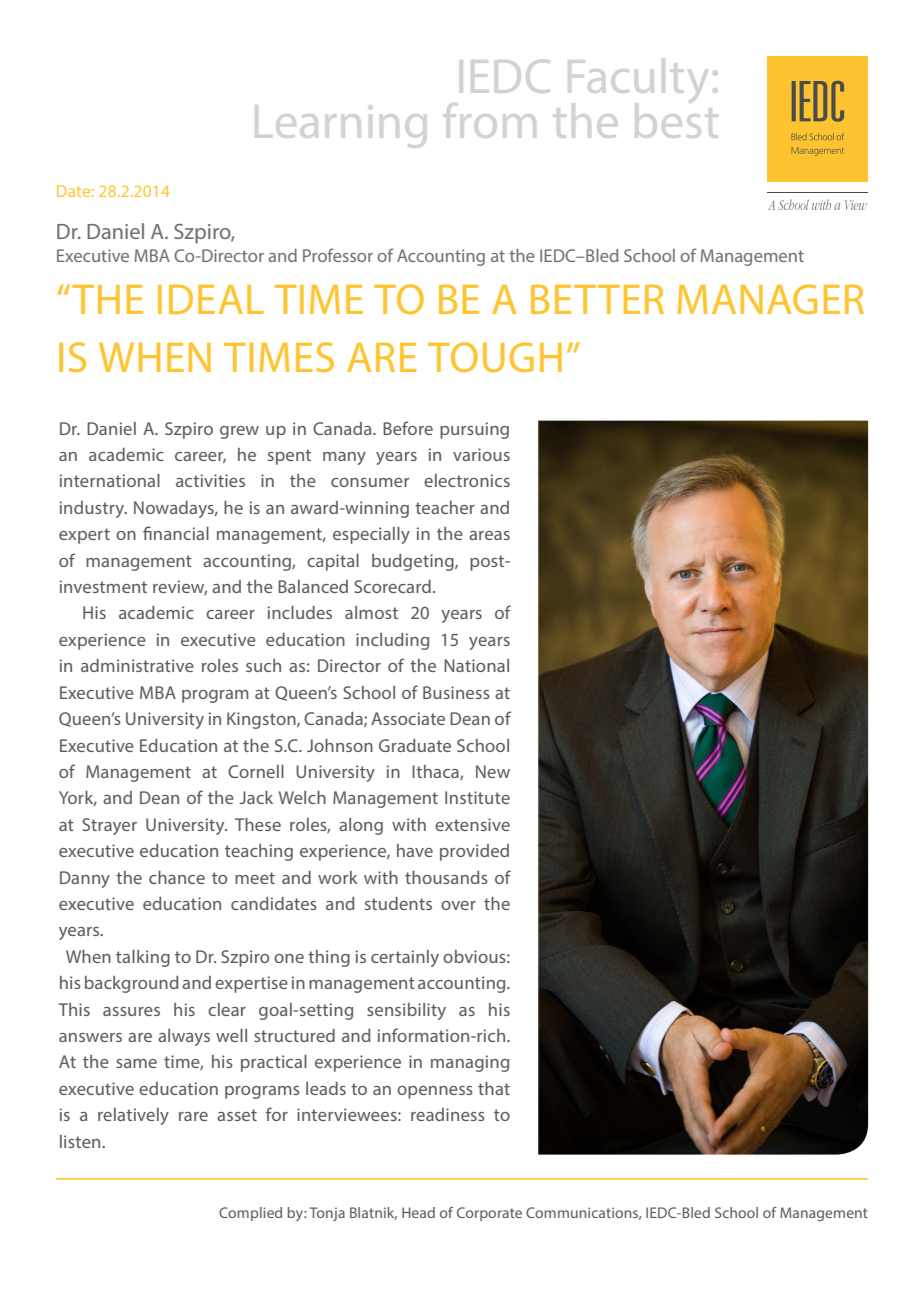 The image size is (924, 1308). I want to click on Graduate, so click(415, 745).
